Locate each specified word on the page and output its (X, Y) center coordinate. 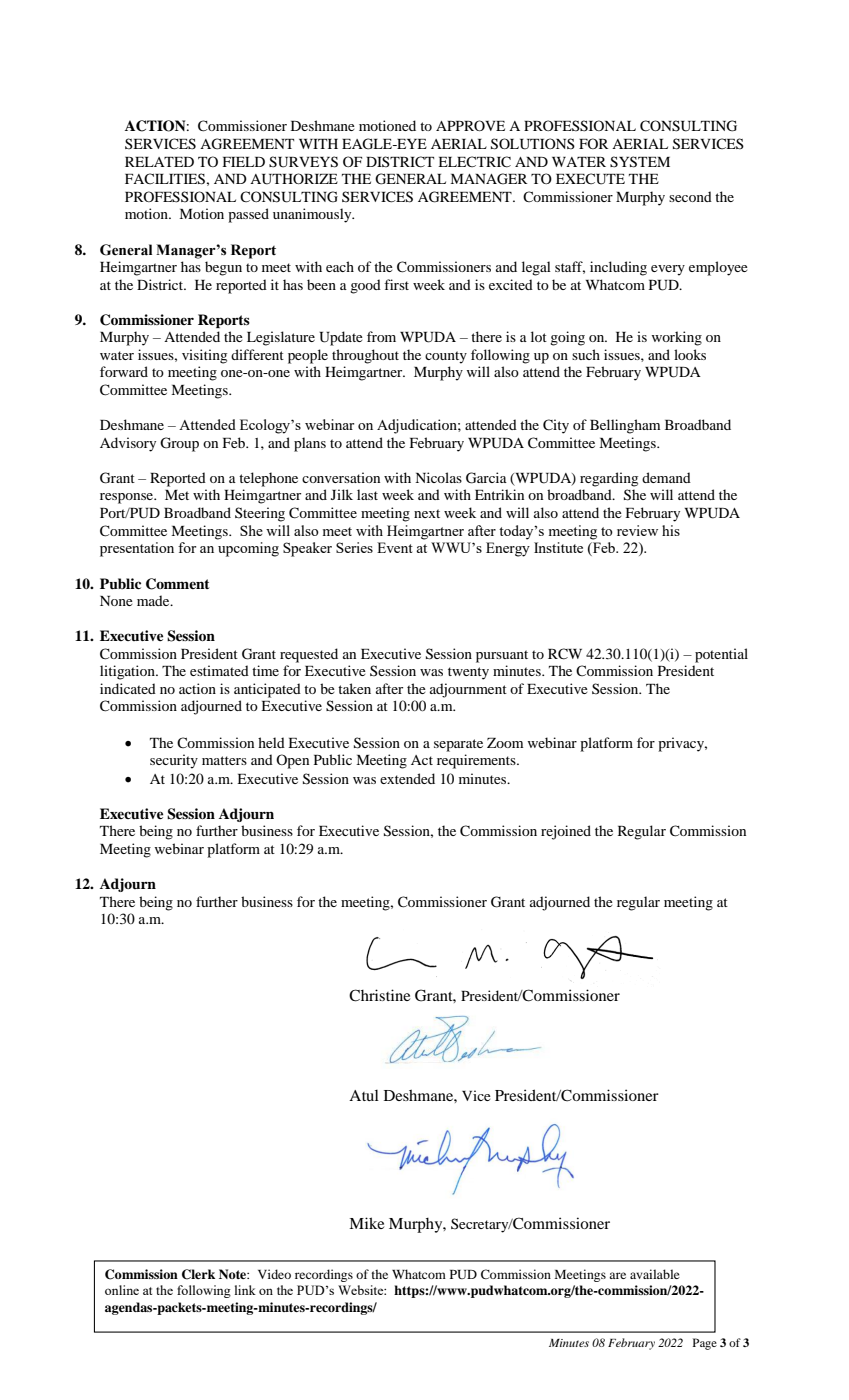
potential (721, 655)
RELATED (159, 162)
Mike (366, 1223)
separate (458, 745)
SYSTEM (640, 162)
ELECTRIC (474, 162)
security (174, 761)
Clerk (198, 1274)
